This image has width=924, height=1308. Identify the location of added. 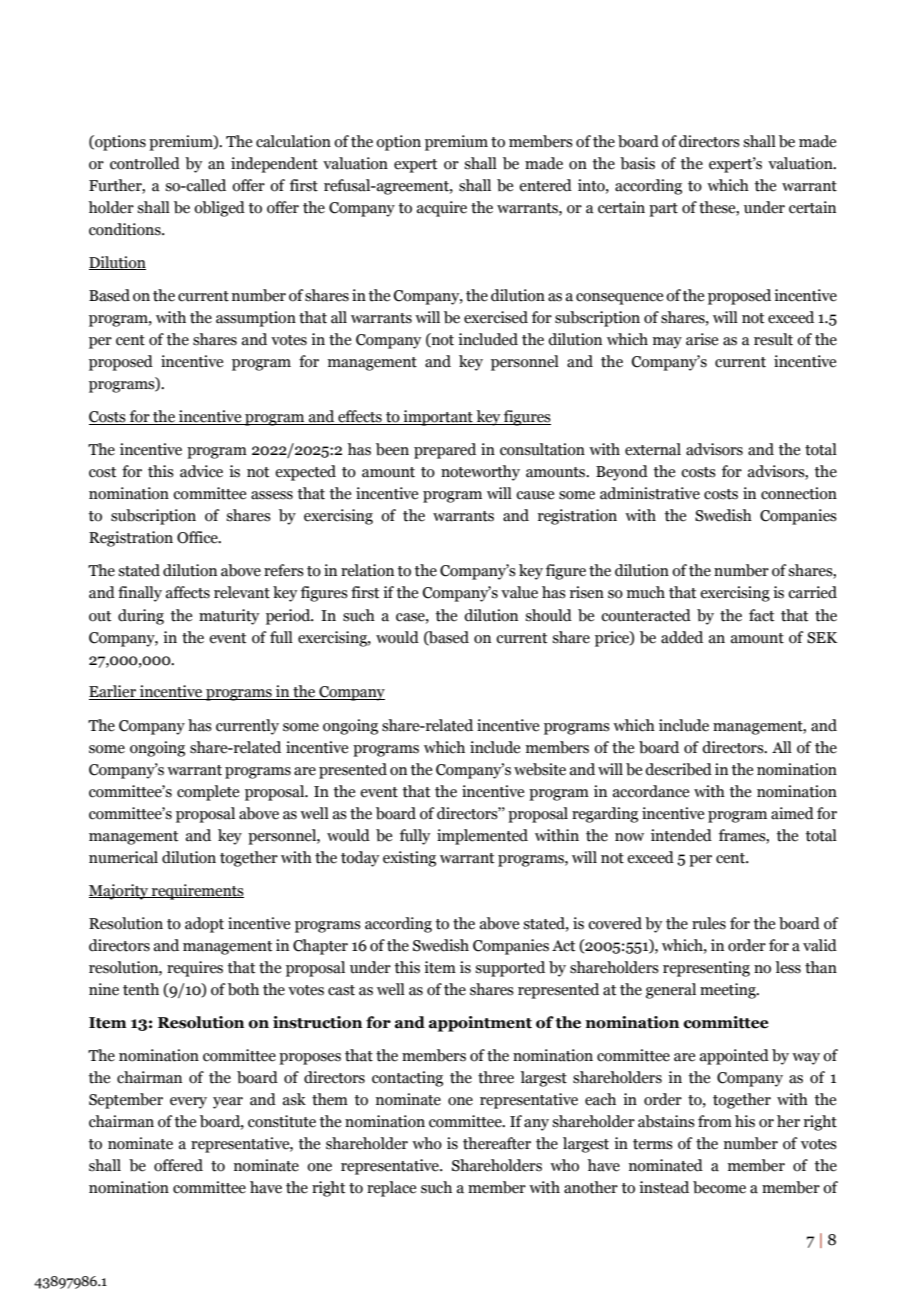
(682, 637).
